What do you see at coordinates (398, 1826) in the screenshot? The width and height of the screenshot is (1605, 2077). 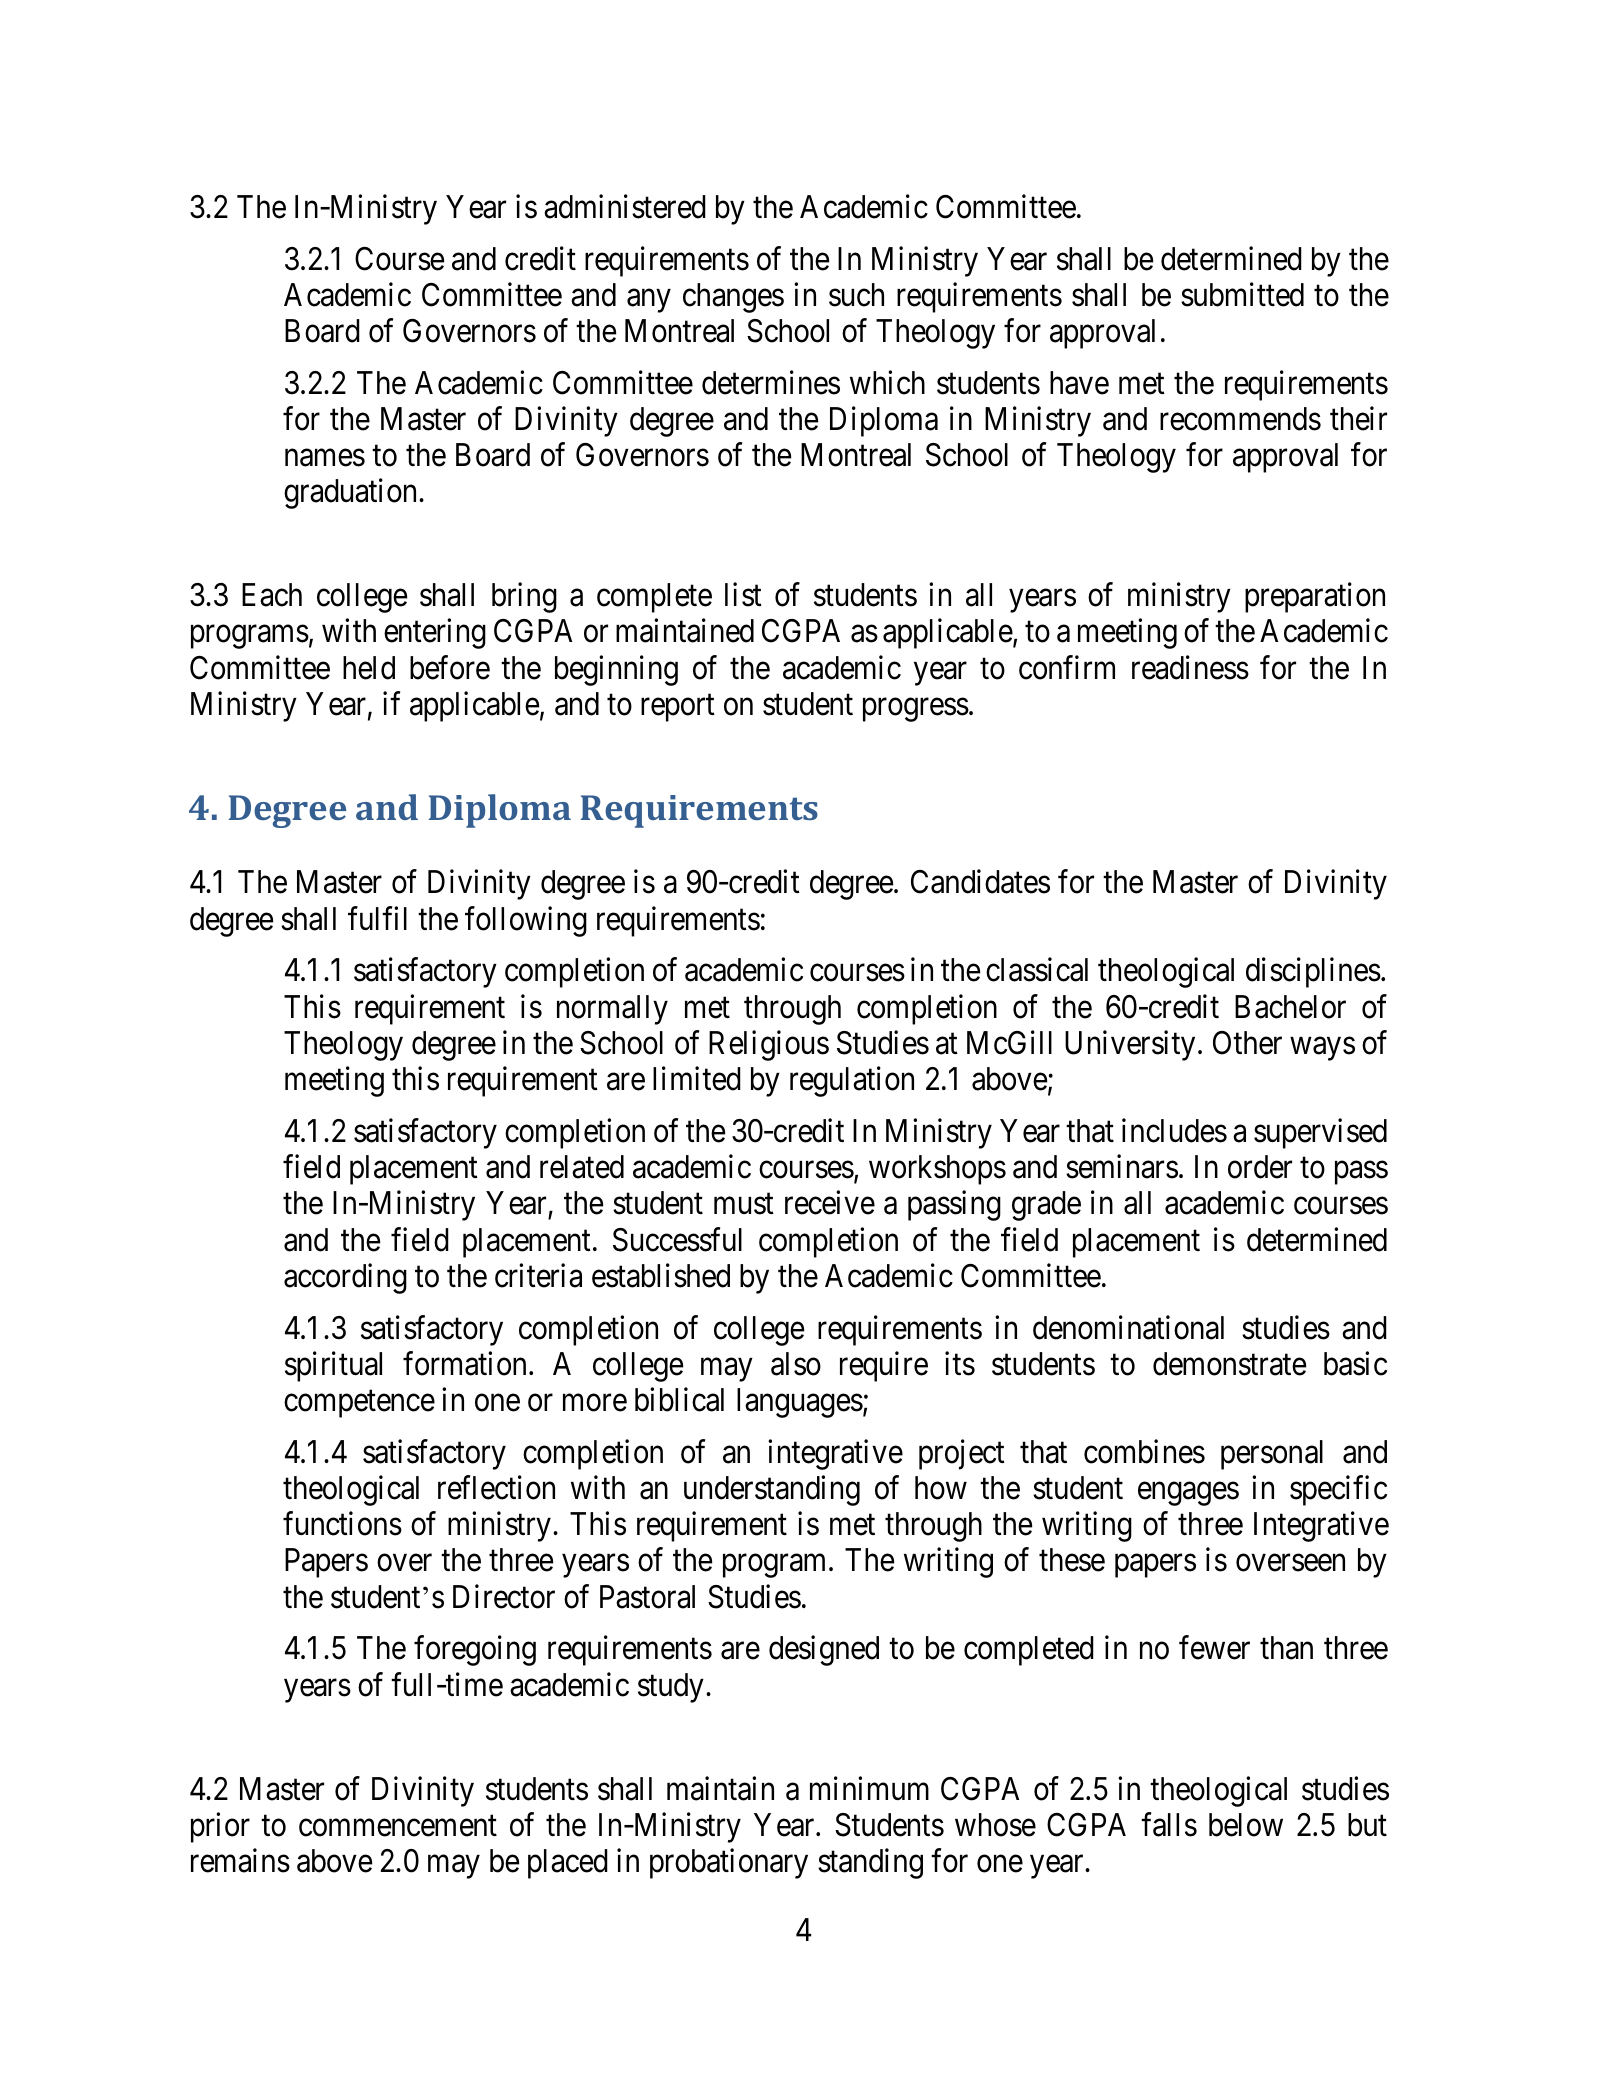 I see `commencement` at bounding box center [398, 1826].
